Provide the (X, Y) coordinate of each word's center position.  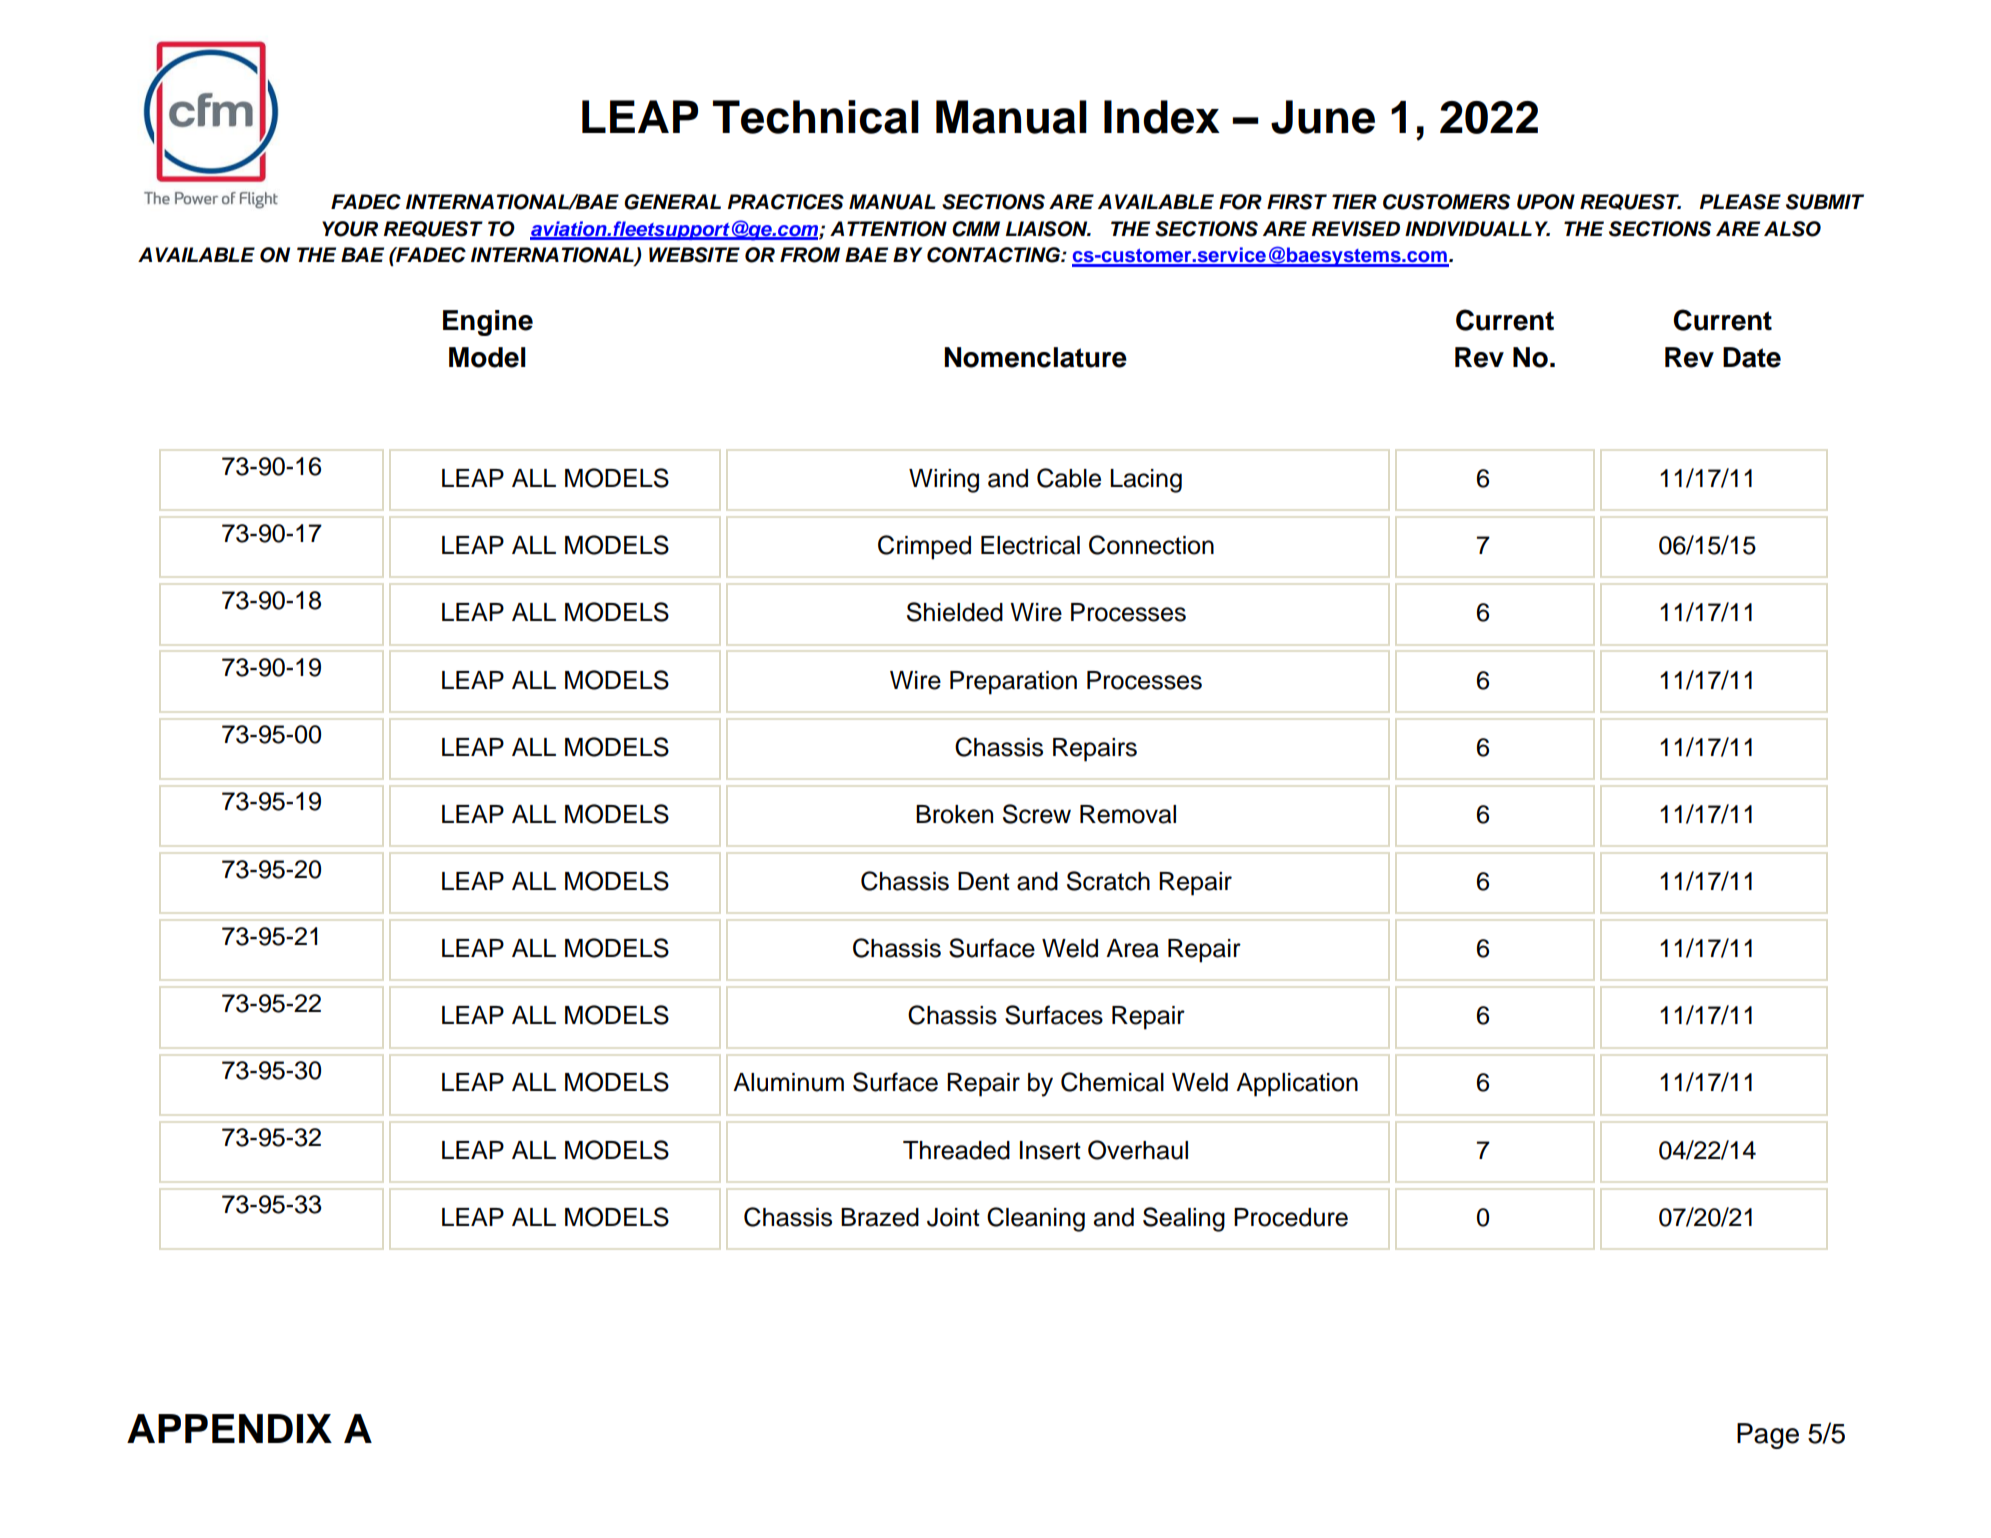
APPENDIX (229, 1428)
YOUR (350, 229)
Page (1768, 1436)
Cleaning (1036, 1219)
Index (1162, 117)
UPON (1546, 202)
